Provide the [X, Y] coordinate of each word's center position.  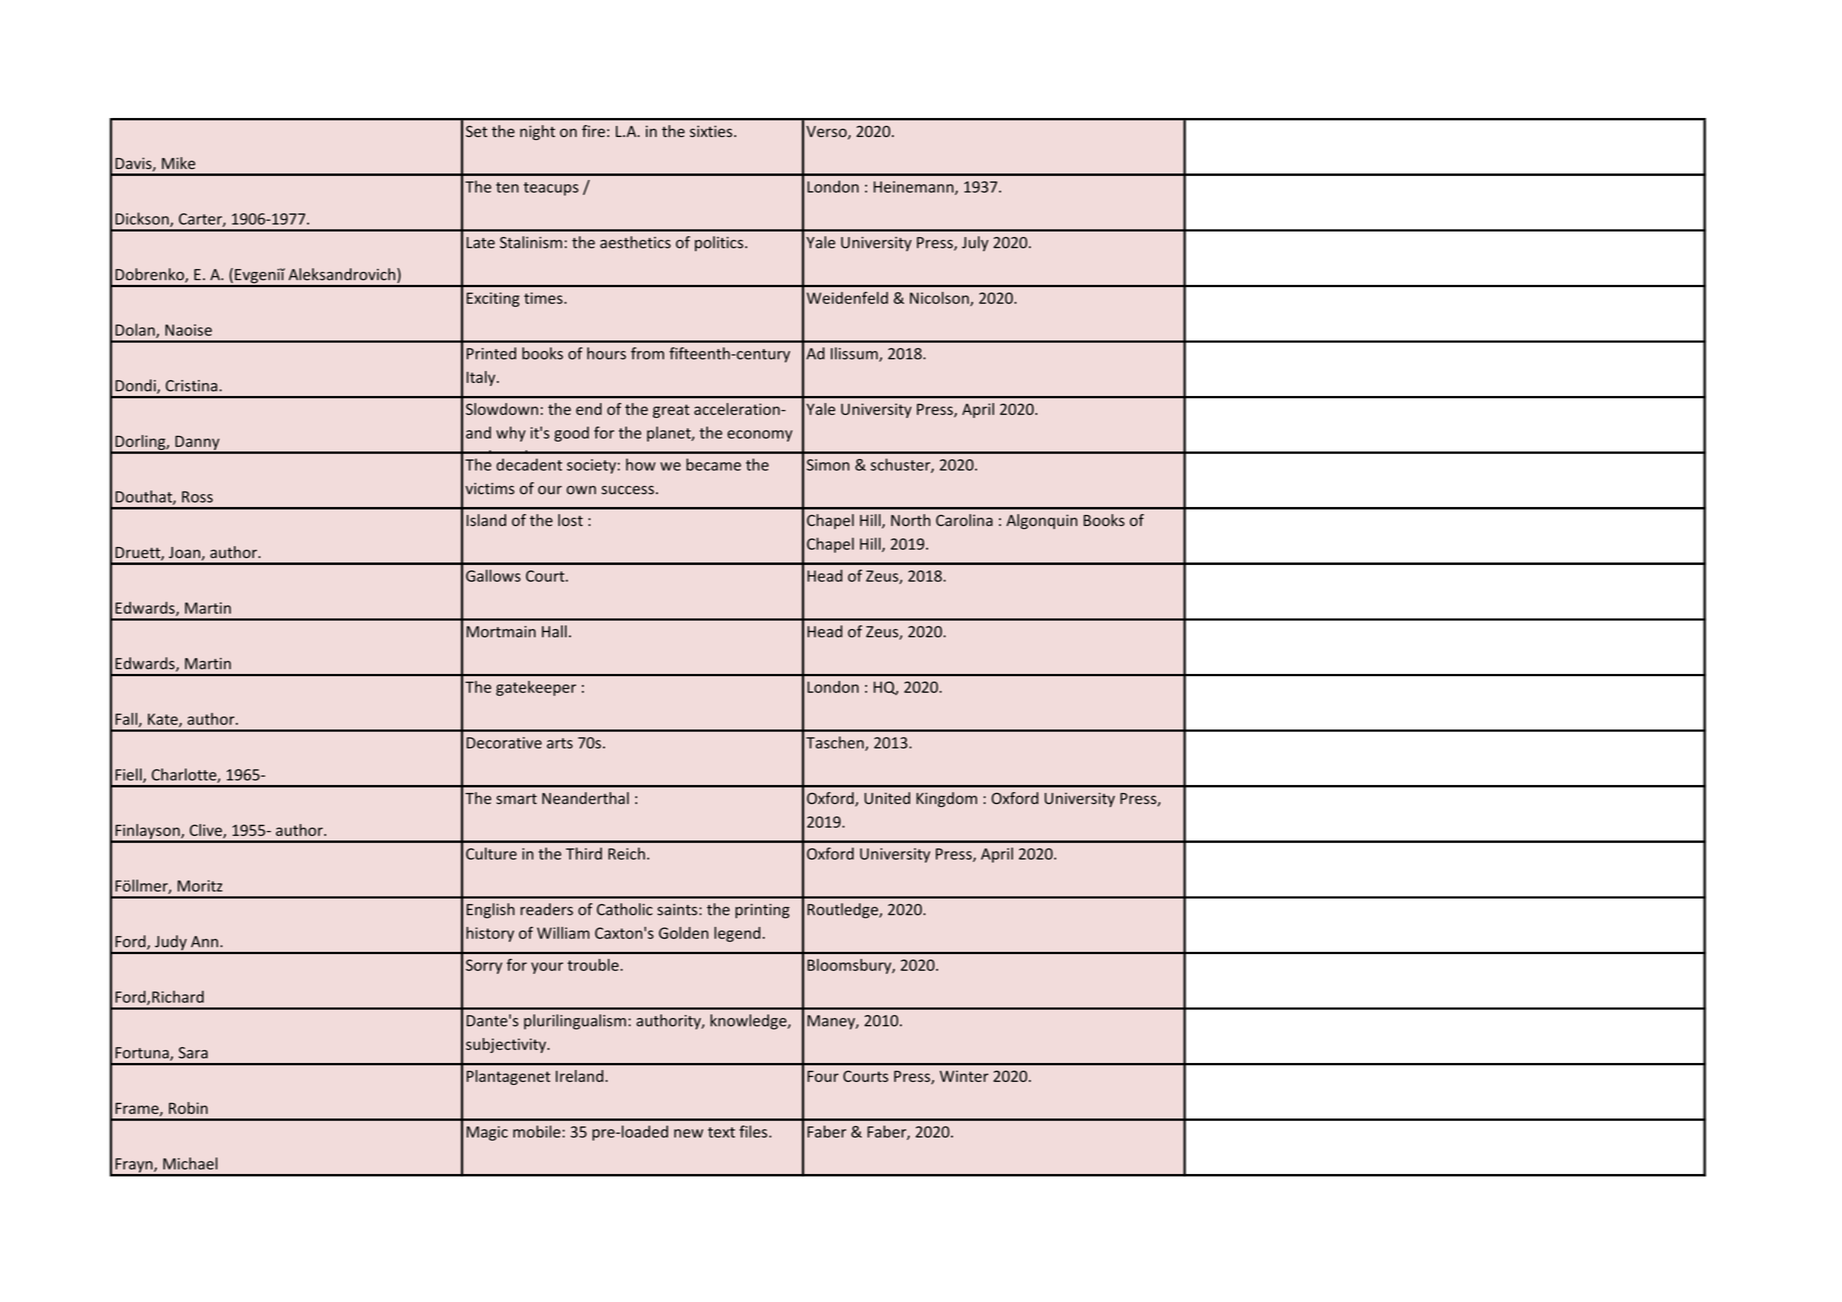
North [911, 520]
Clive [207, 831]
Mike [178, 163]
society [591, 466]
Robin [188, 1108]
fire [593, 131]
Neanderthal [585, 798]
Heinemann [915, 188]
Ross [197, 497]
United [887, 798]
